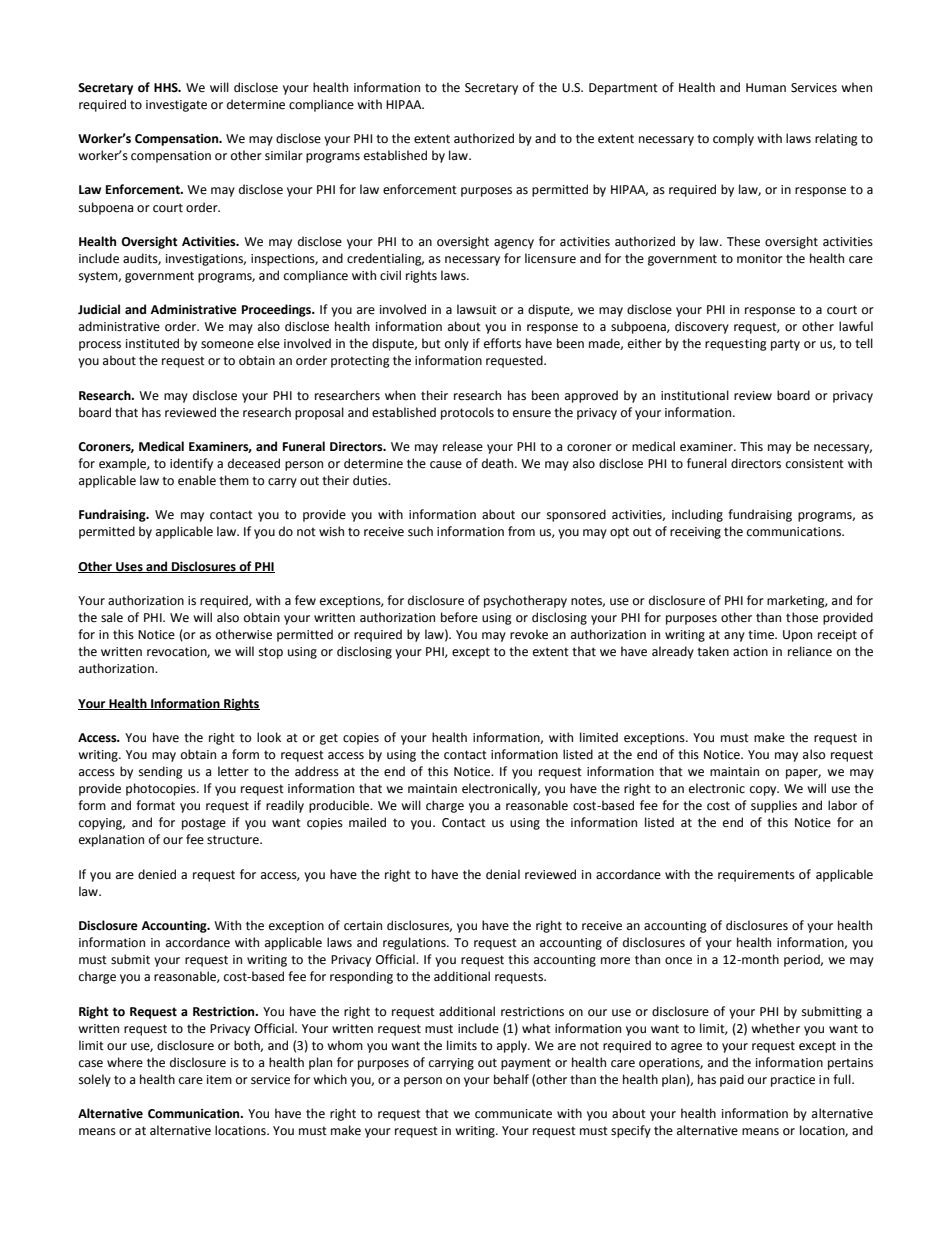  Describe the element at coordinates (623, 89) in the image. I see `Department` at that location.
